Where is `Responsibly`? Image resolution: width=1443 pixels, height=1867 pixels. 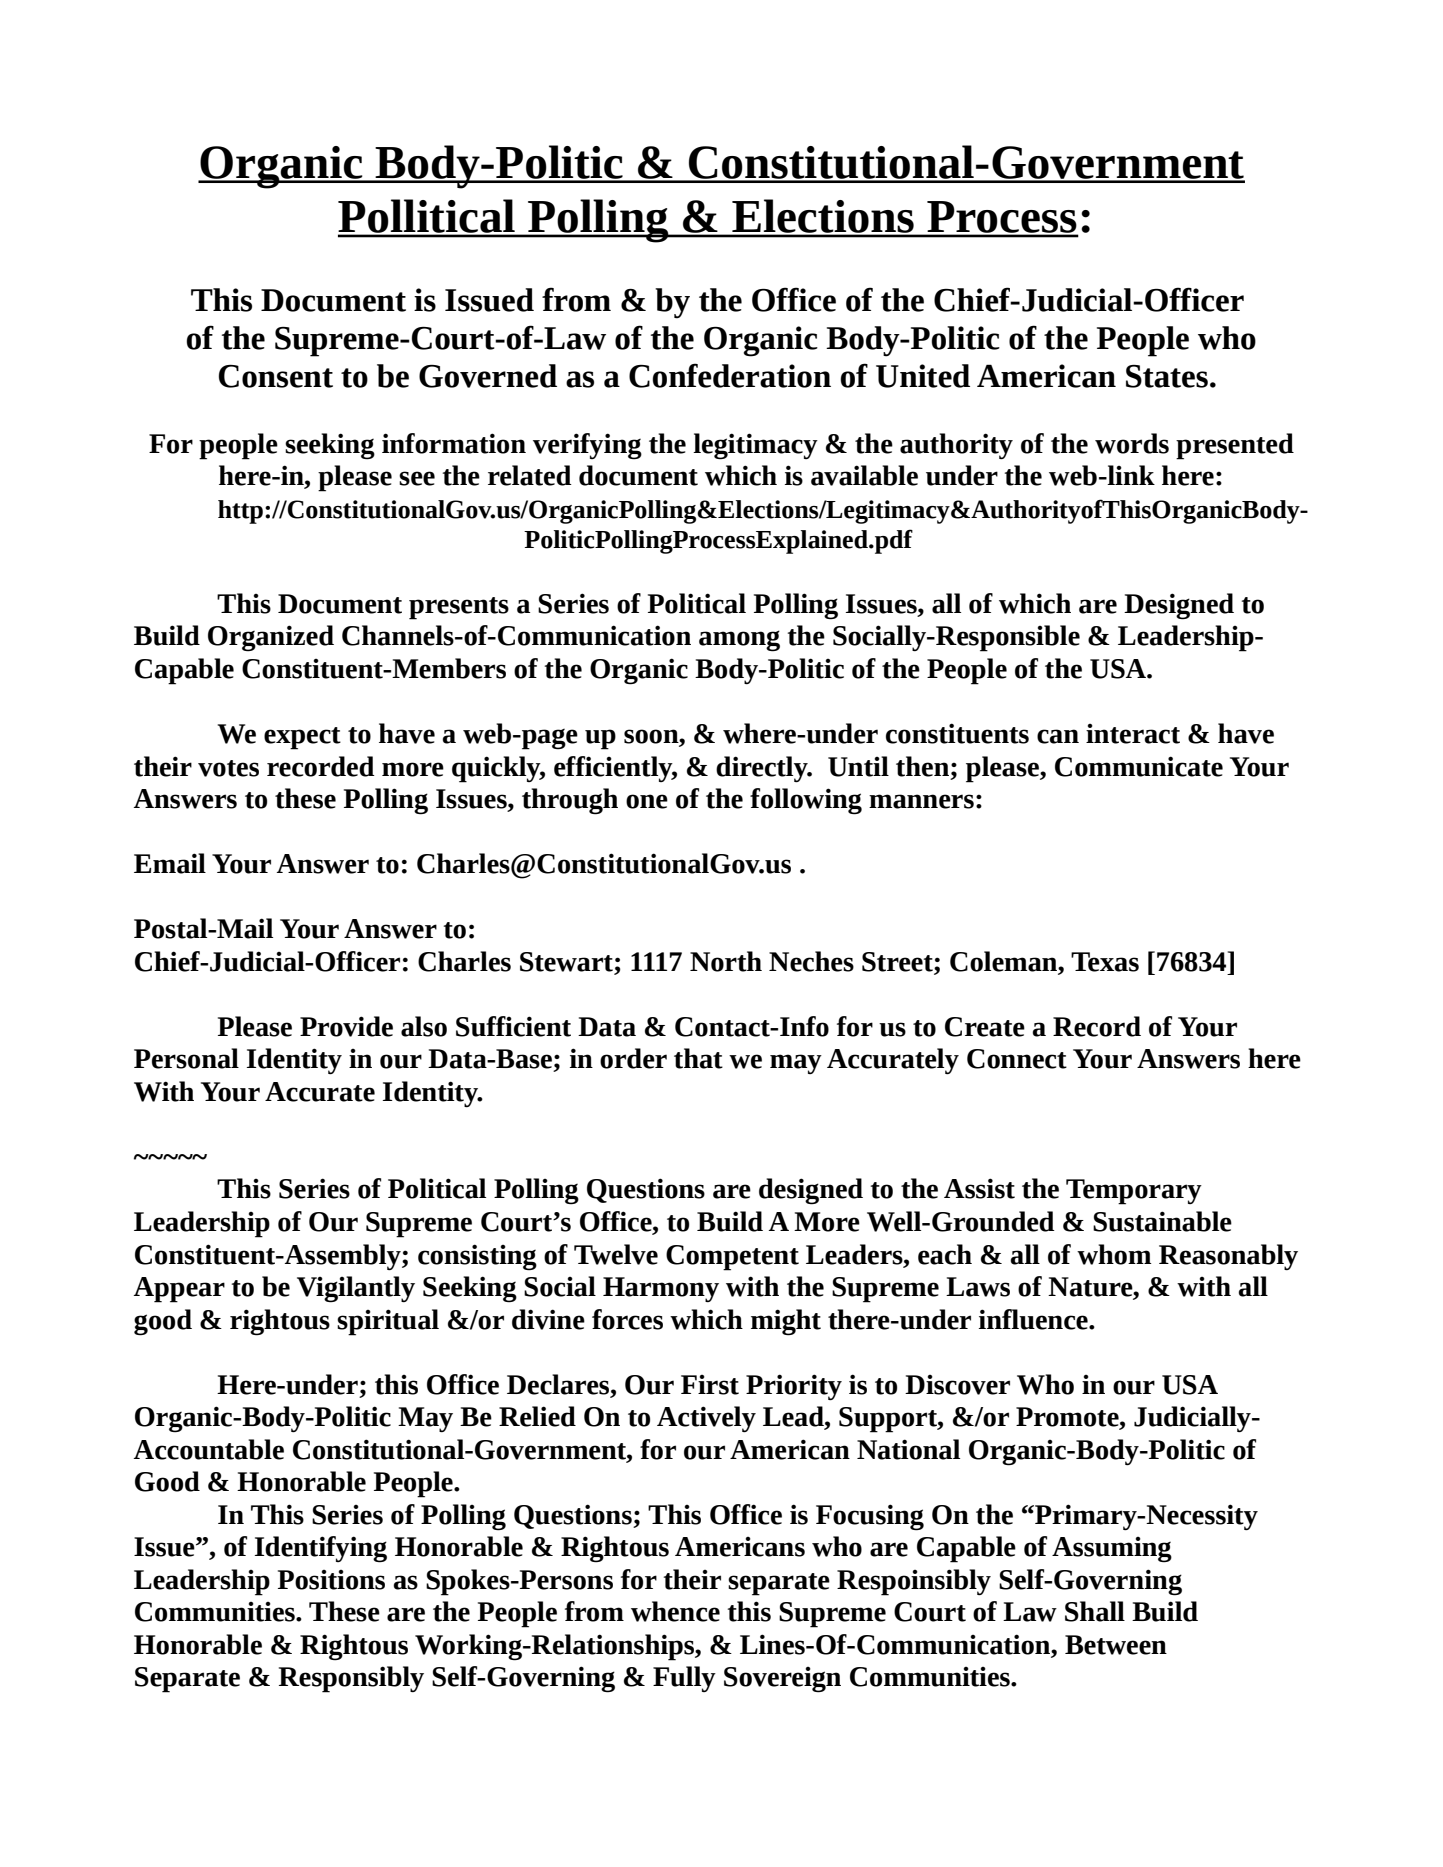
Responsibly is located at coordinates (351, 1679).
